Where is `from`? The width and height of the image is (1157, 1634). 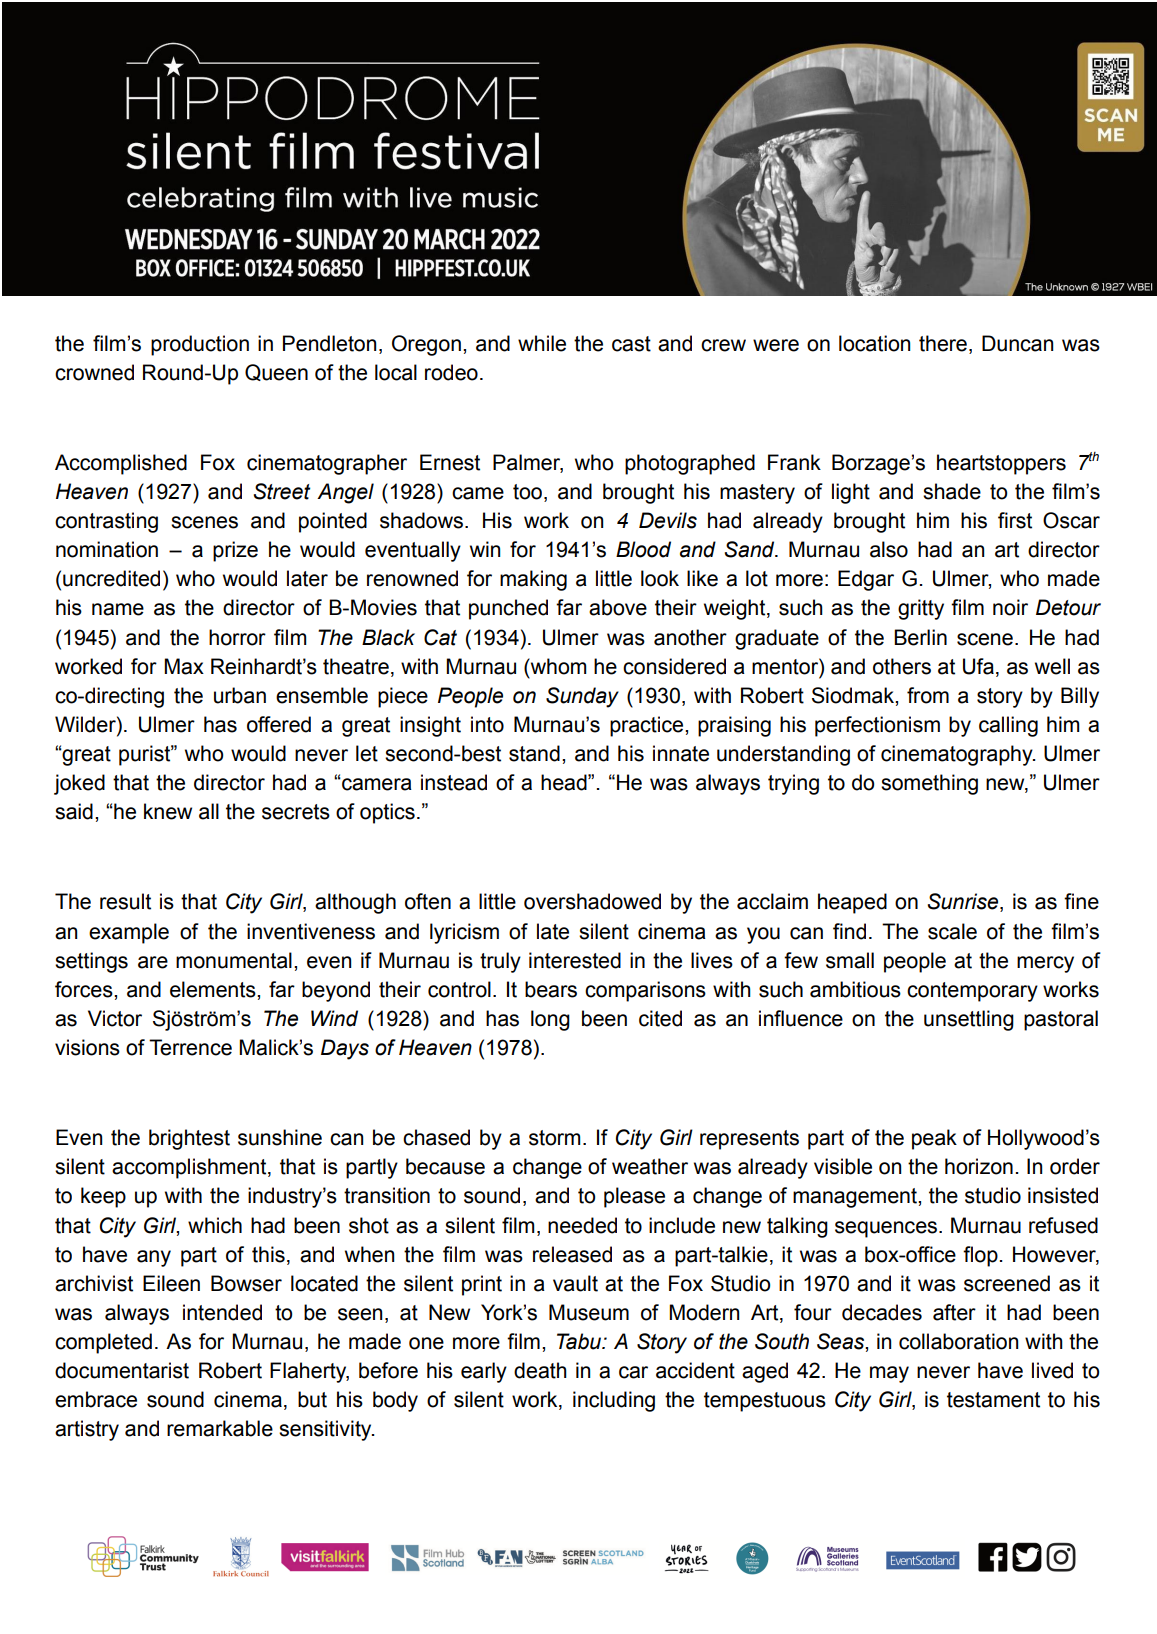 from is located at coordinates (928, 695).
